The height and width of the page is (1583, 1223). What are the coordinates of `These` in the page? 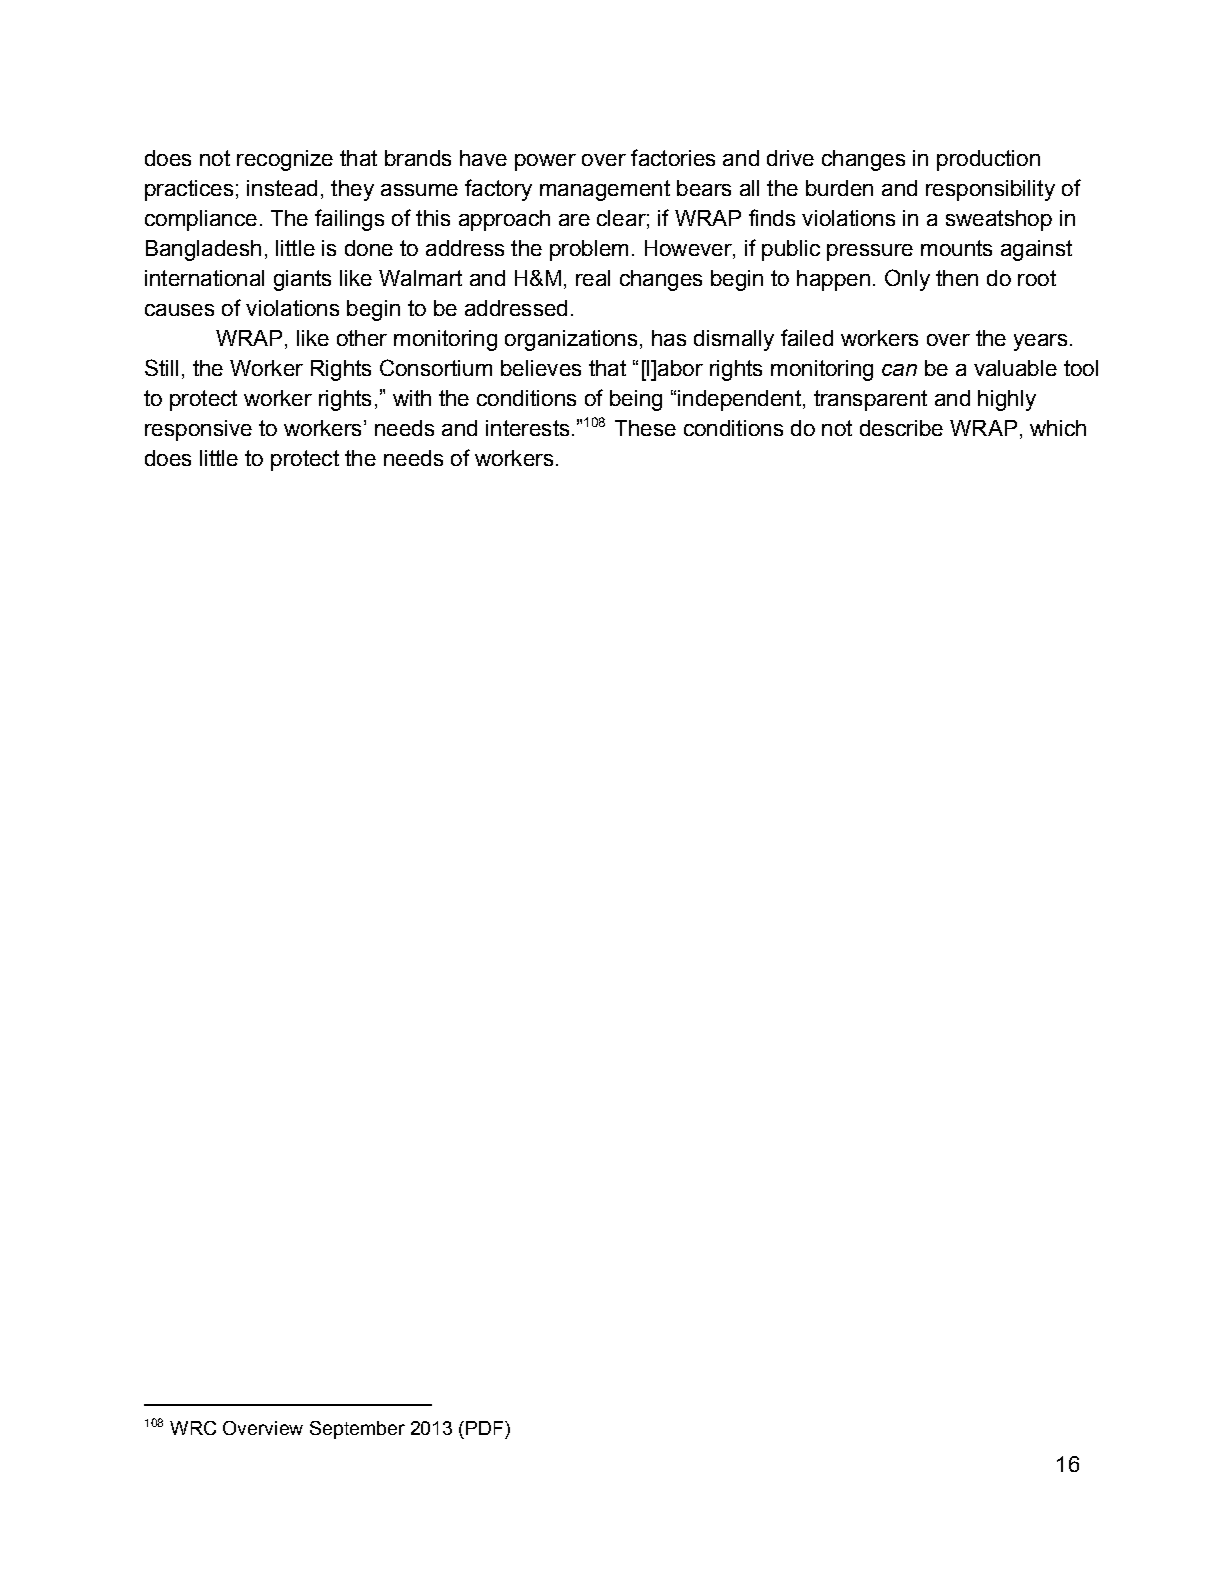 It's located at (645, 428).
